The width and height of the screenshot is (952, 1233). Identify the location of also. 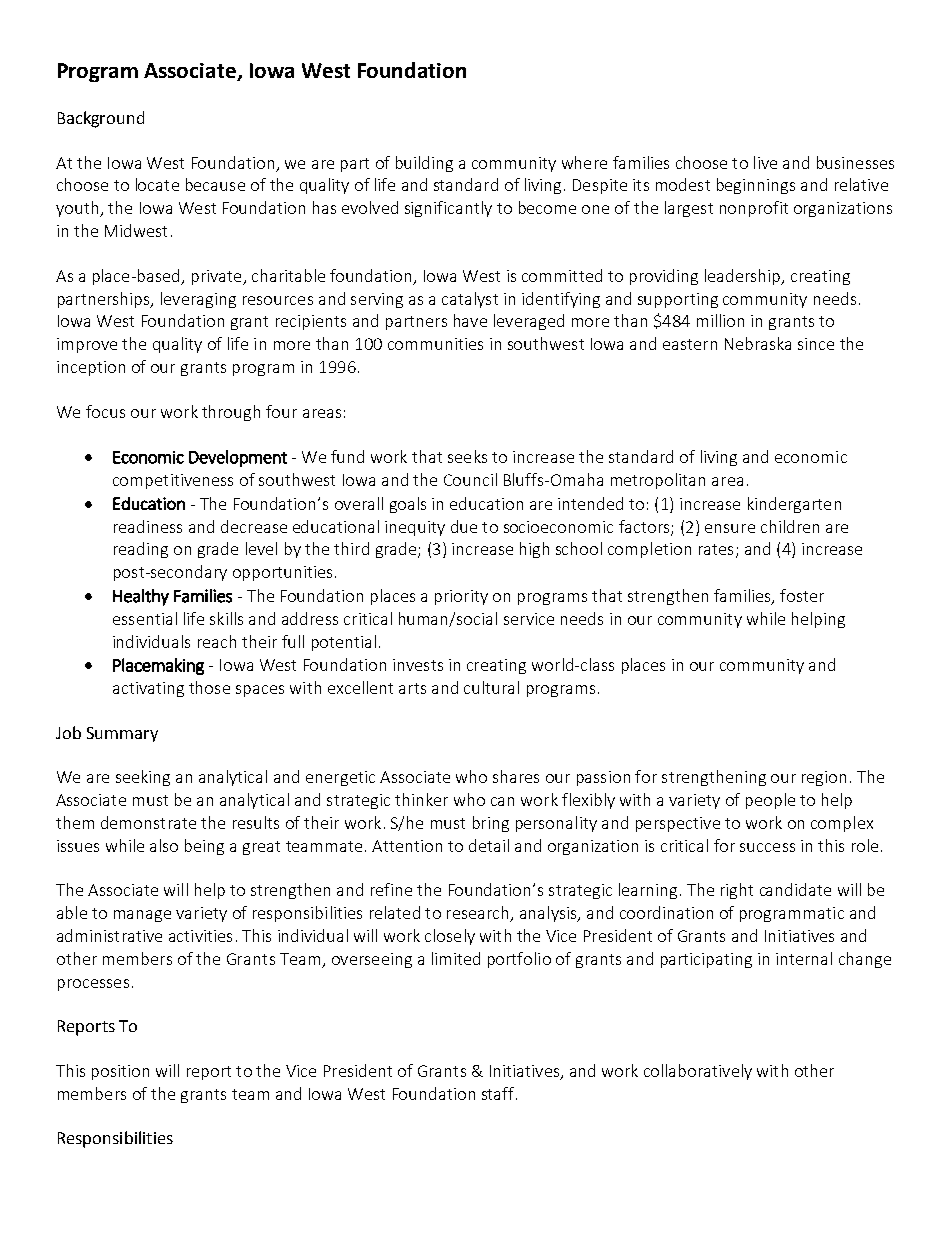
(164, 845).
